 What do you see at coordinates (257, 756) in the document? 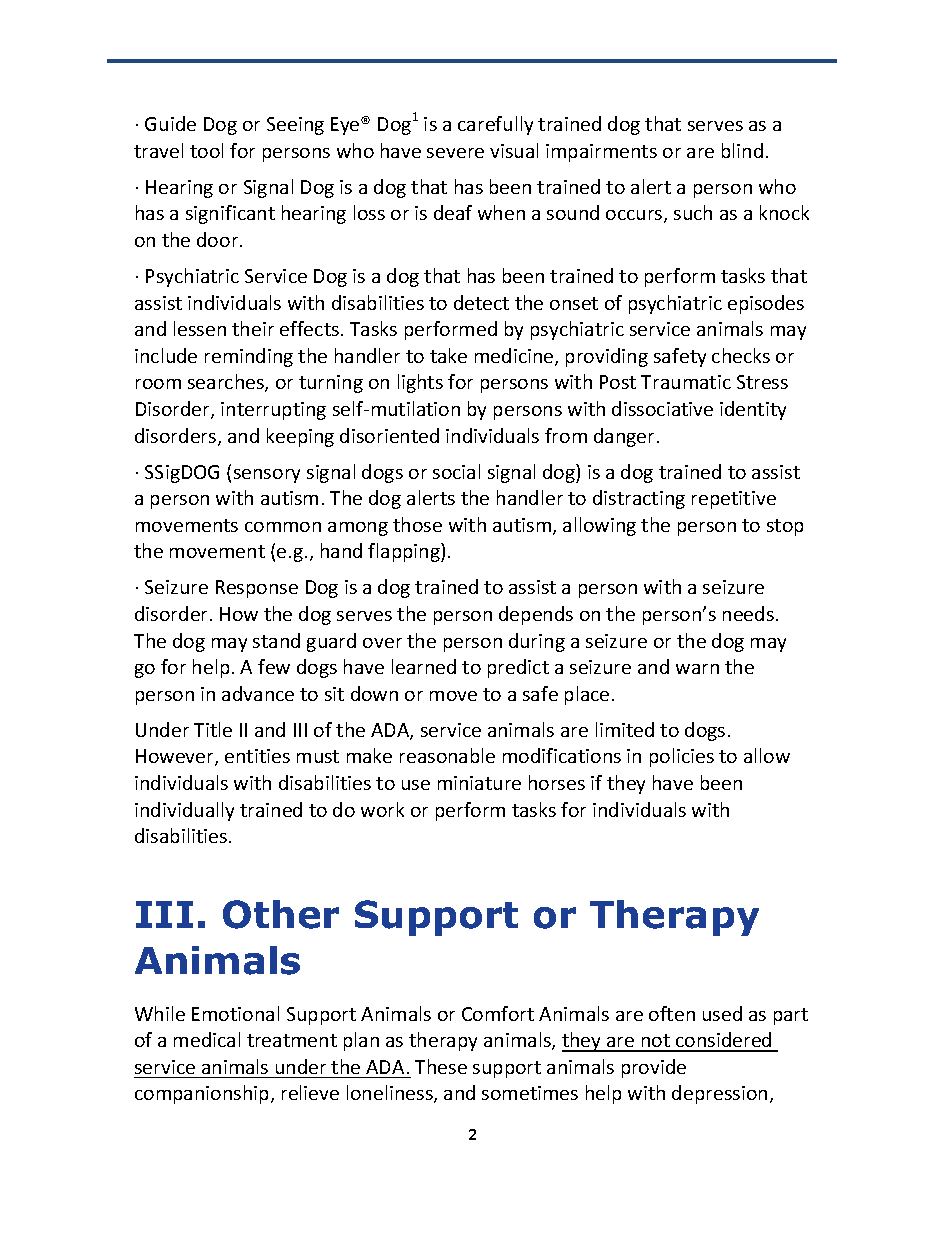
I see `entities` at bounding box center [257, 756].
